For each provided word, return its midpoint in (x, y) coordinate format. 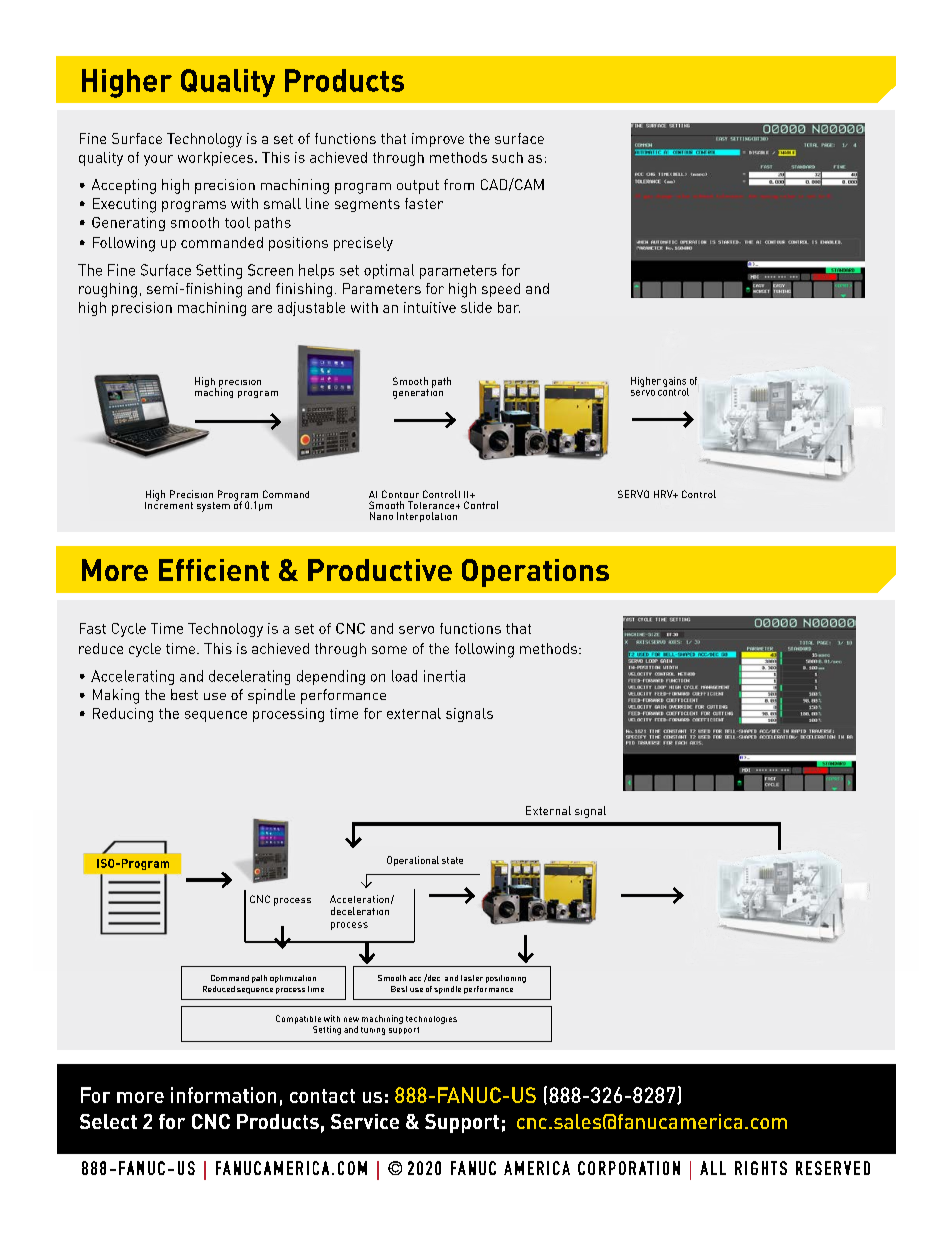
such (507, 157)
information (223, 1095)
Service (365, 1121)
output (418, 187)
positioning (506, 979)
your (158, 160)
